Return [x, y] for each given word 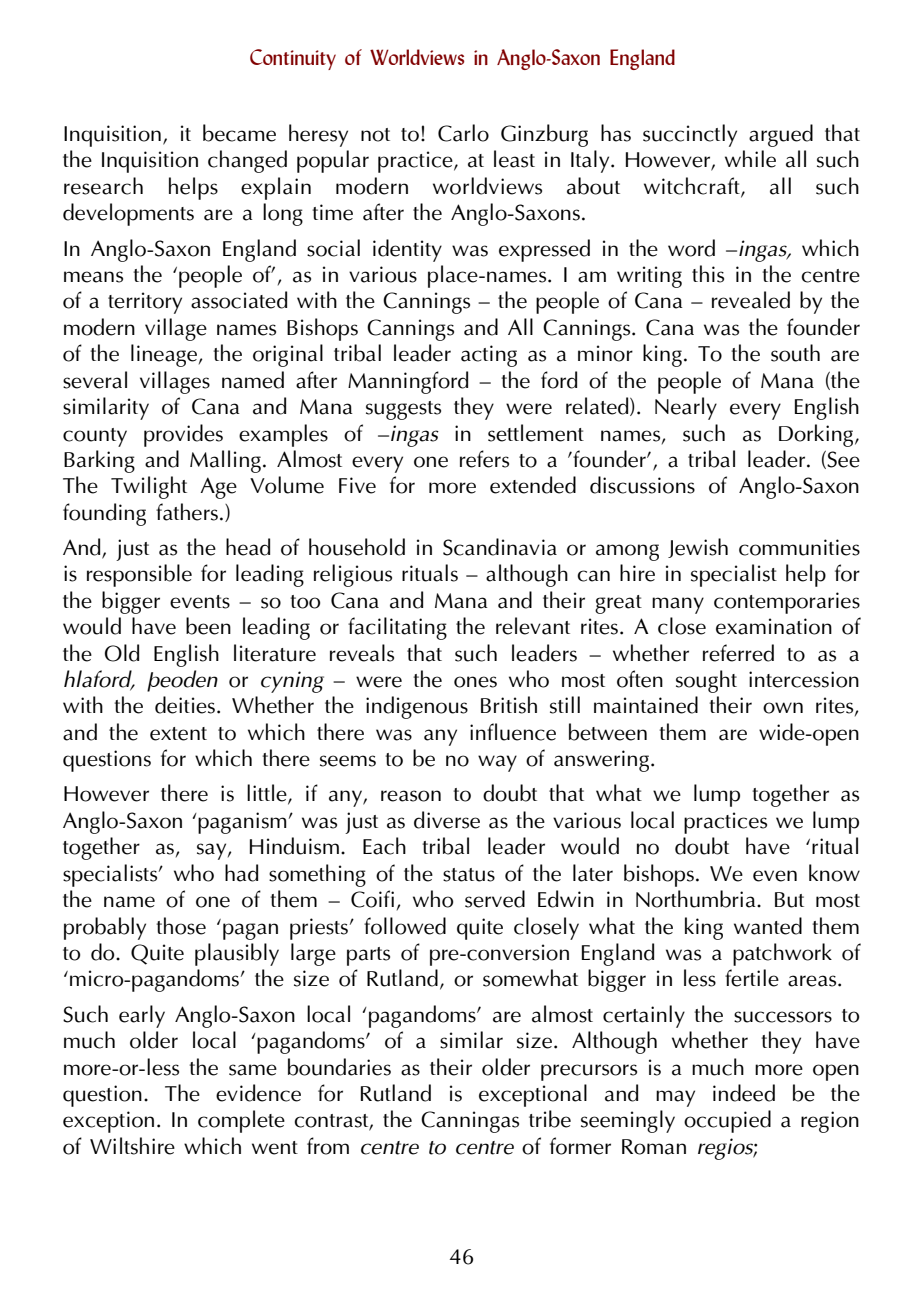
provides [183, 435]
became [239, 133]
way [497, 763]
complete [241, 1121]
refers [484, 459]
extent [178, 734]
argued [781, 135]
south [795, 353]
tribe [550, 1119]
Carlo [463, 133]
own [783, 708]
